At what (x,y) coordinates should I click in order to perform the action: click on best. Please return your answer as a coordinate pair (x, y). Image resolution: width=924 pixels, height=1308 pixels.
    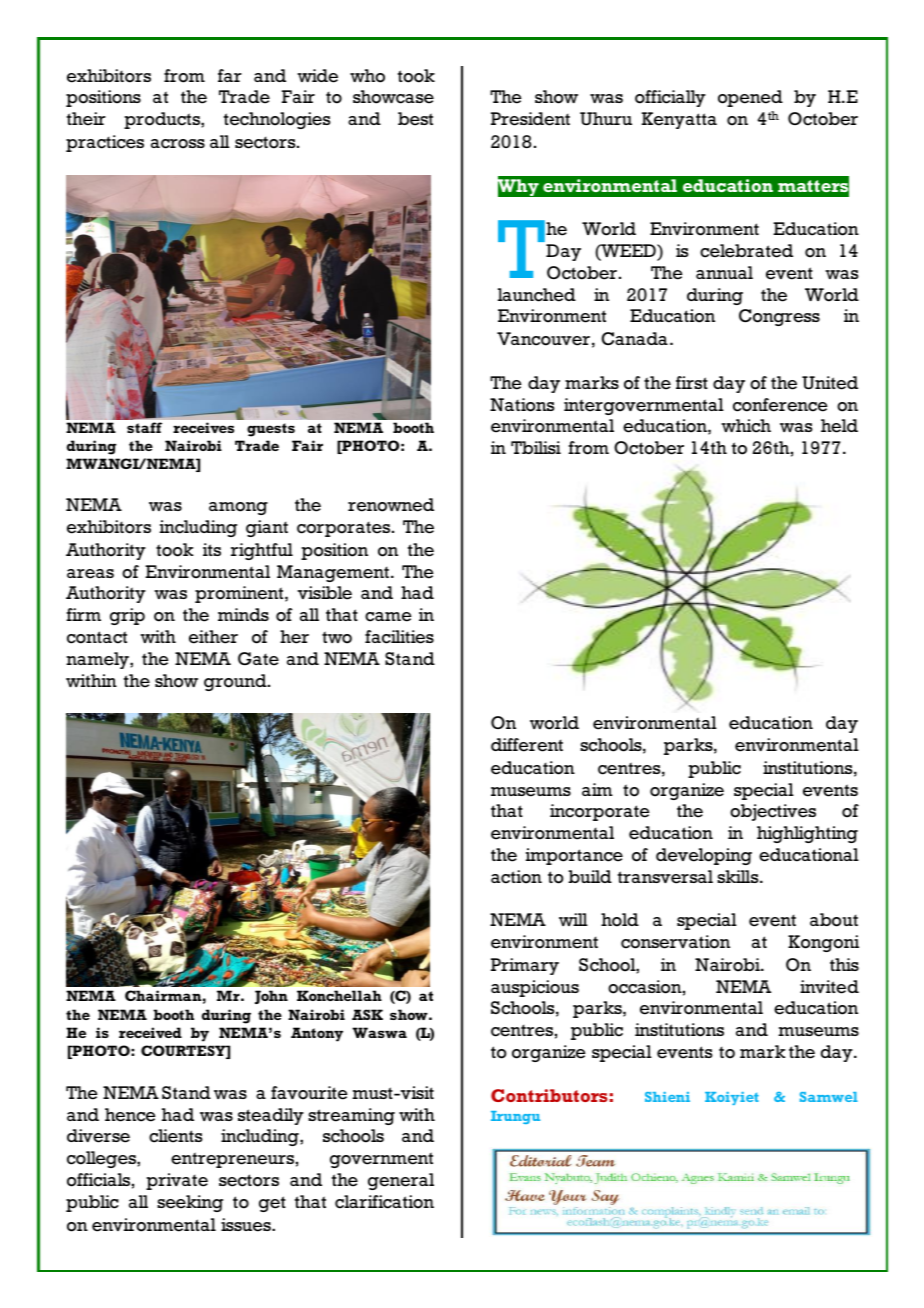
    Looking at the image, I should click on (415, 119).
